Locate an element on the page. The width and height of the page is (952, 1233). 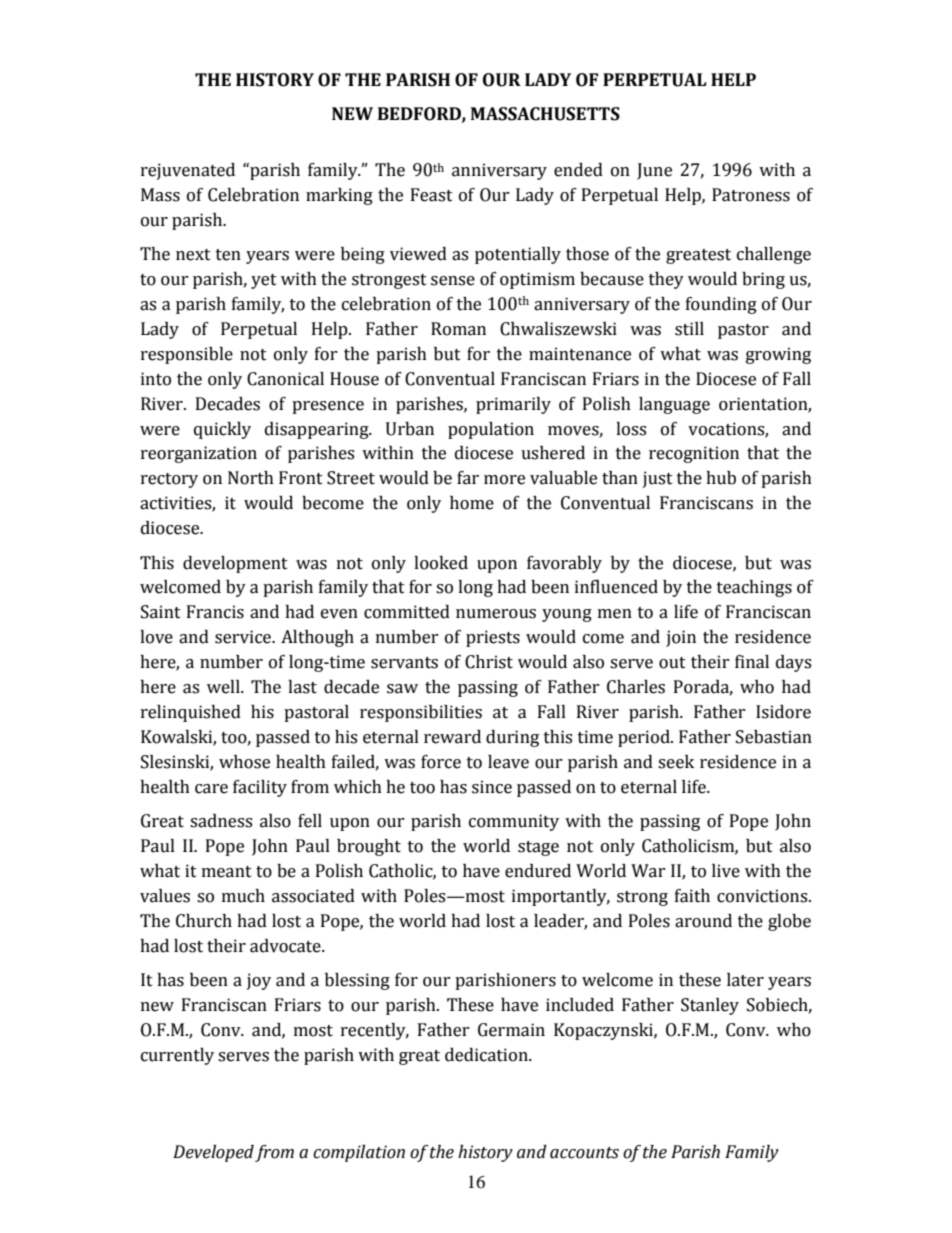
Christ is located at coordinates (489, 662).
